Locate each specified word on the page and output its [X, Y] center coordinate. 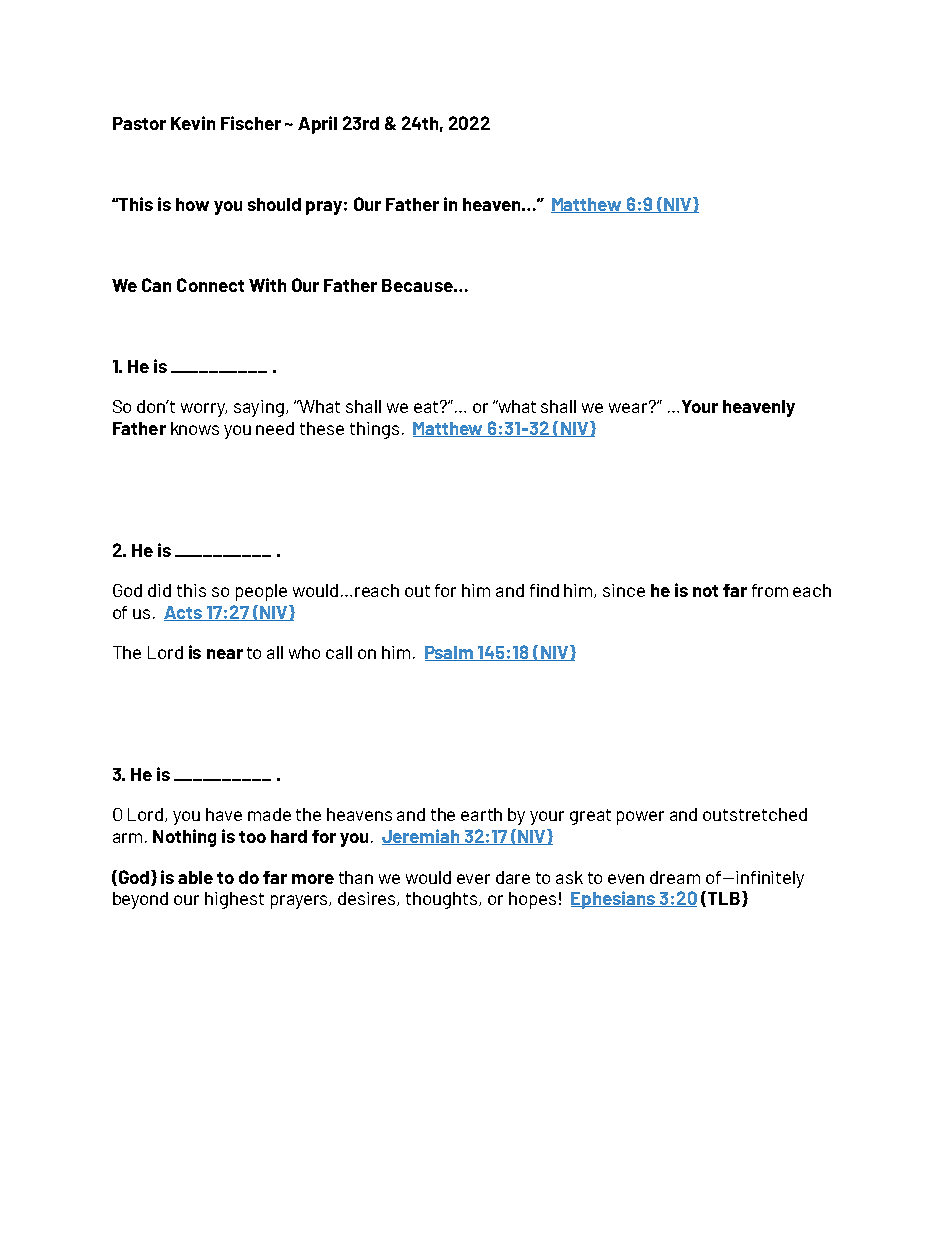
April [317, 125]
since [624, 590]
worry [204, 410]
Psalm [450, 653]
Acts [184, 613]
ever [473, 879]
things [374, 430]
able [195, 877]
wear [630, 407]
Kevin [193, 123]
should [274, 204]
